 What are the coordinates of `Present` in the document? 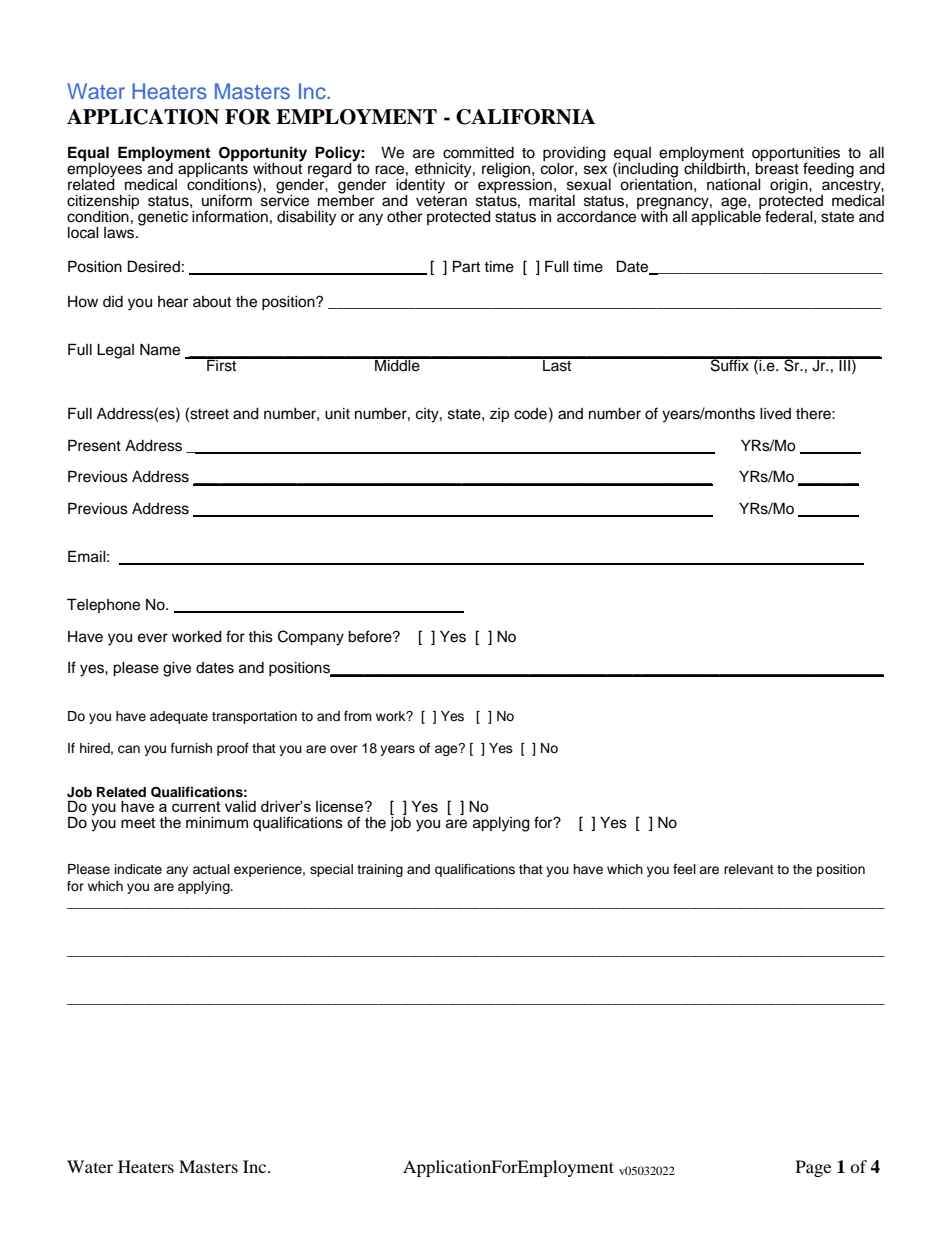 It's located at (94, 445).
